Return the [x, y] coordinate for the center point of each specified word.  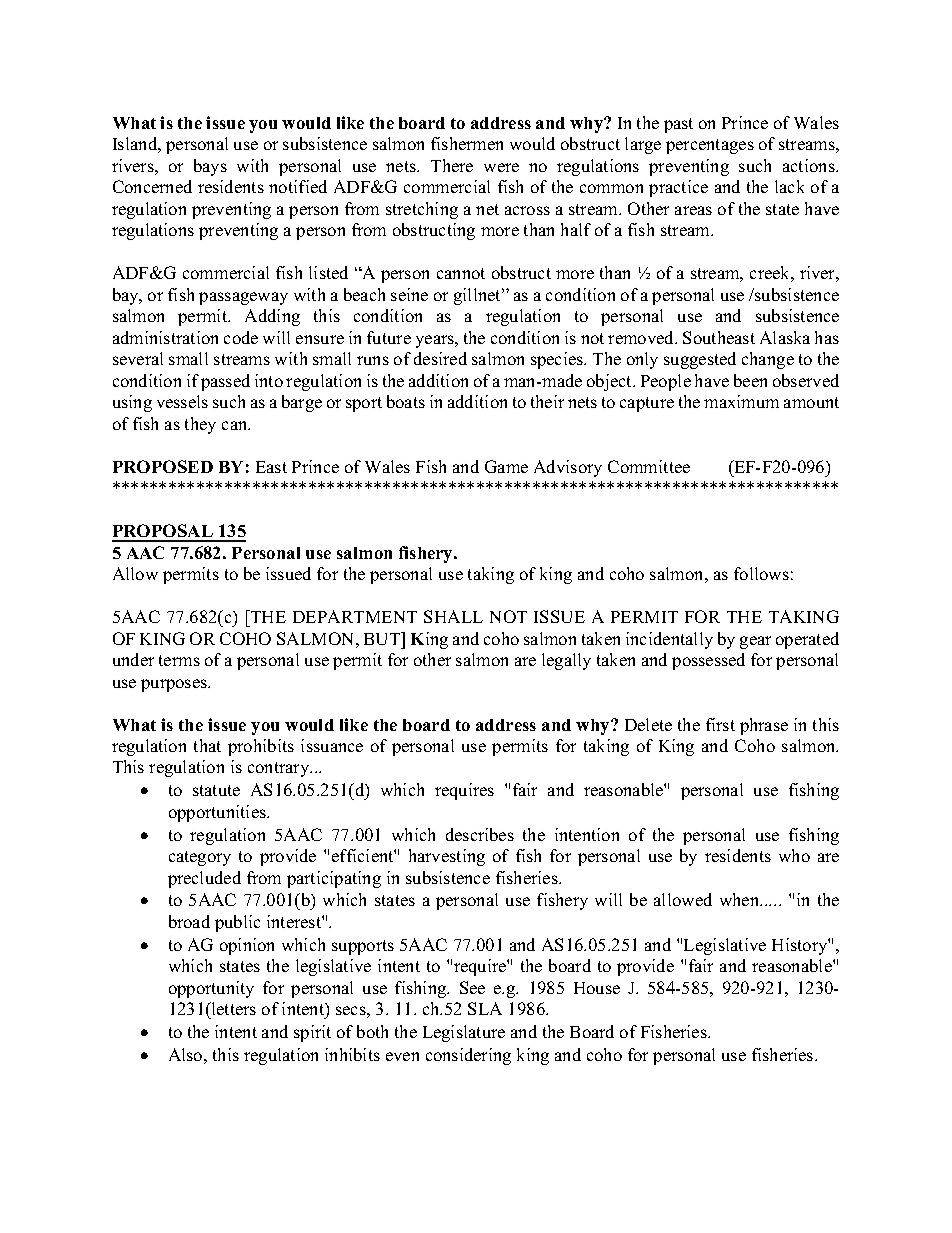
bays [210, 167]
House [597, 988]
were [501, 167]
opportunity [211, 989]
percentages [710, 146]
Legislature [464, 1033]
